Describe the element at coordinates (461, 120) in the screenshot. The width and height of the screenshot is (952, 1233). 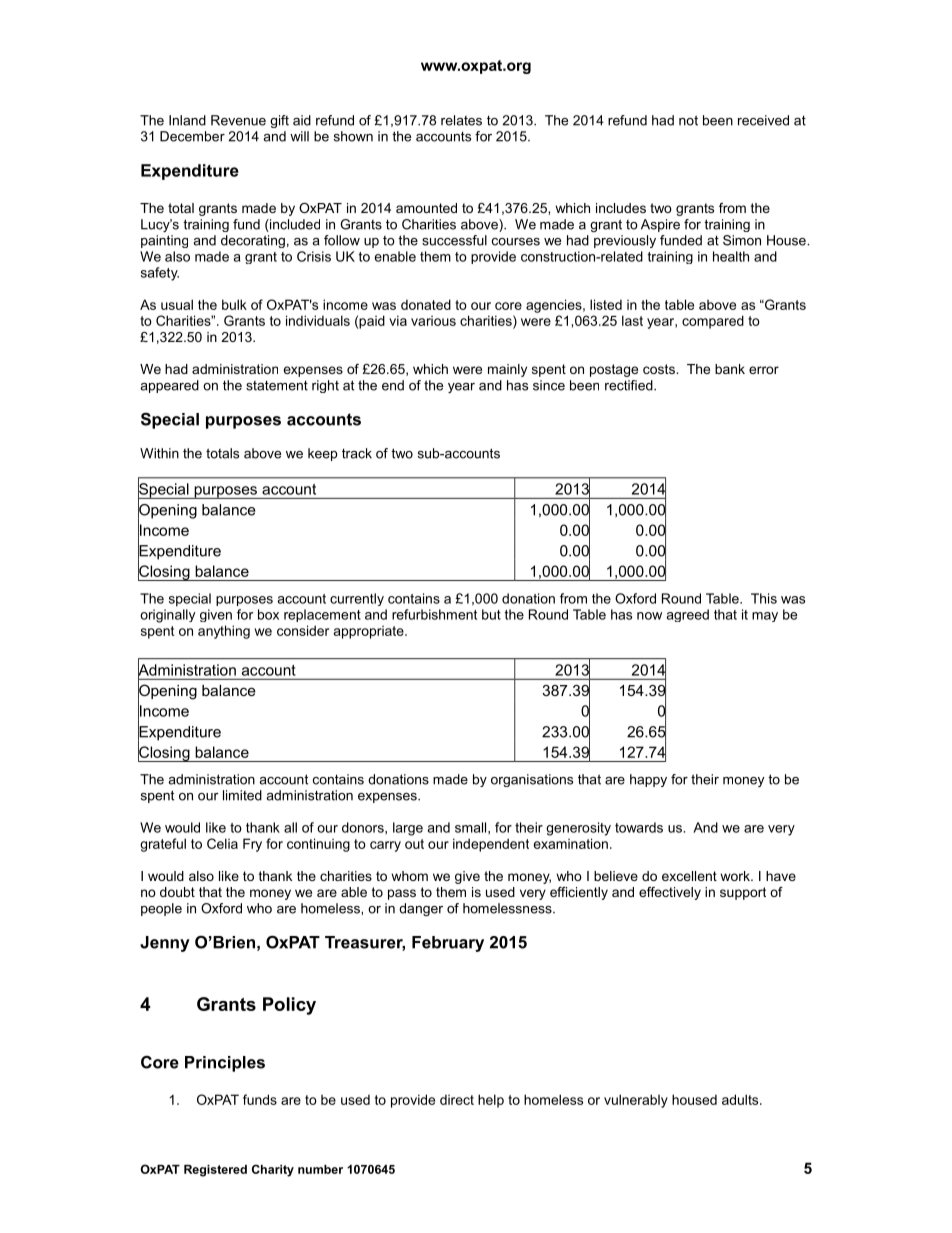
I see `relates` at that location.
